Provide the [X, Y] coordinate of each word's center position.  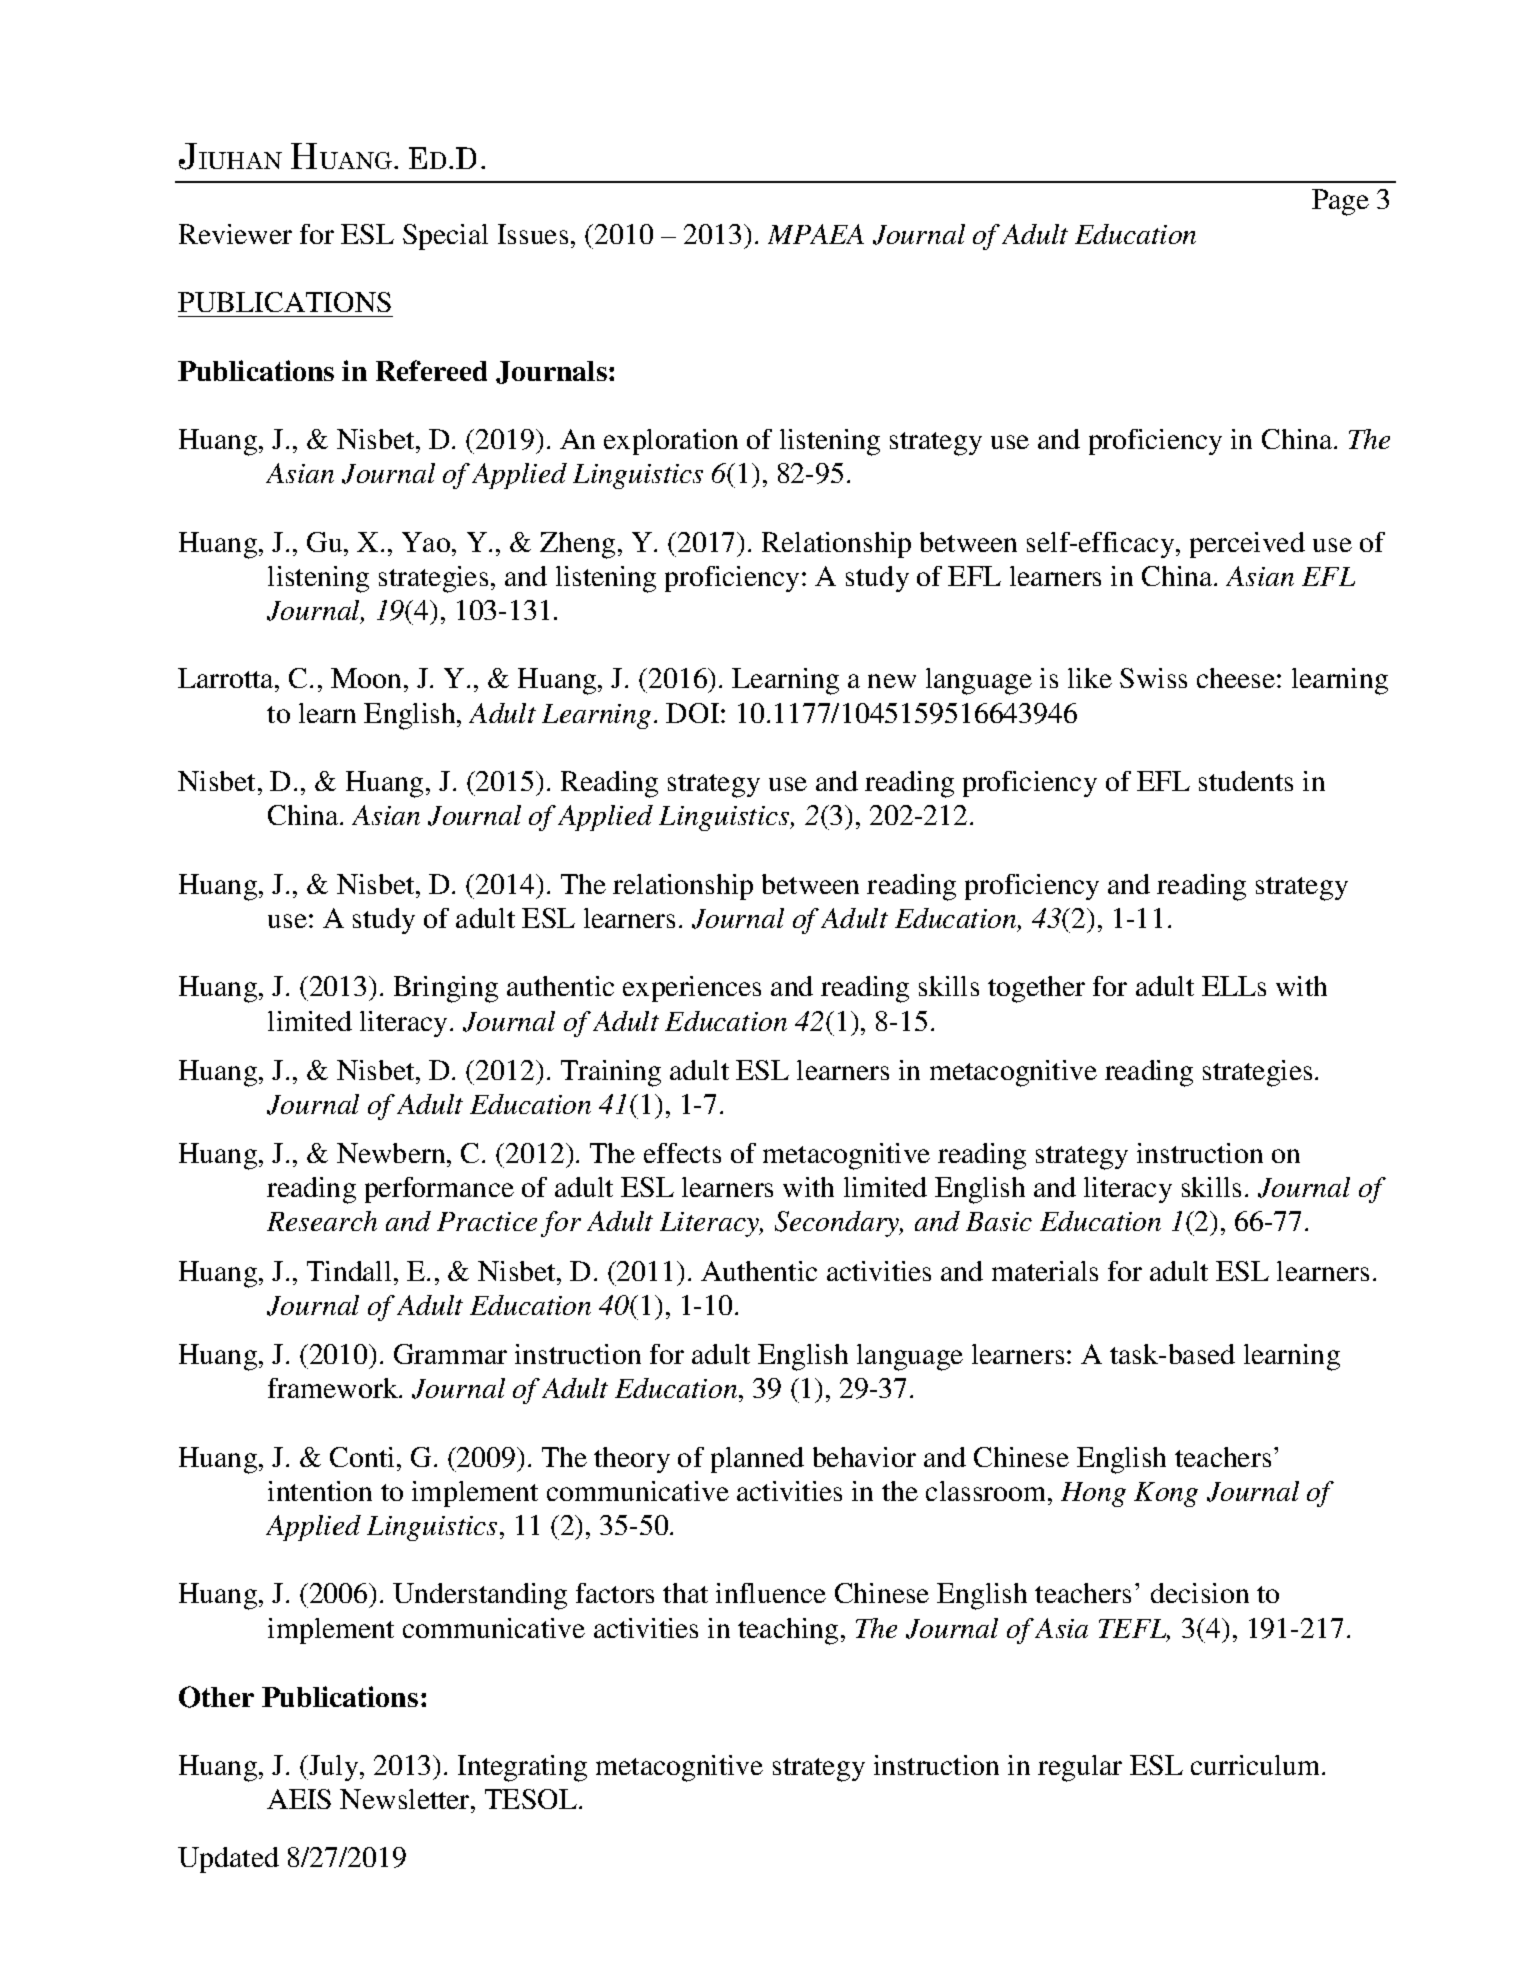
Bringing [446, 989]
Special [445, 237]
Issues [533, 234]
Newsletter [406, 1799]
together [1036, 989]
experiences [692, 989]
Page [1340, 202]
